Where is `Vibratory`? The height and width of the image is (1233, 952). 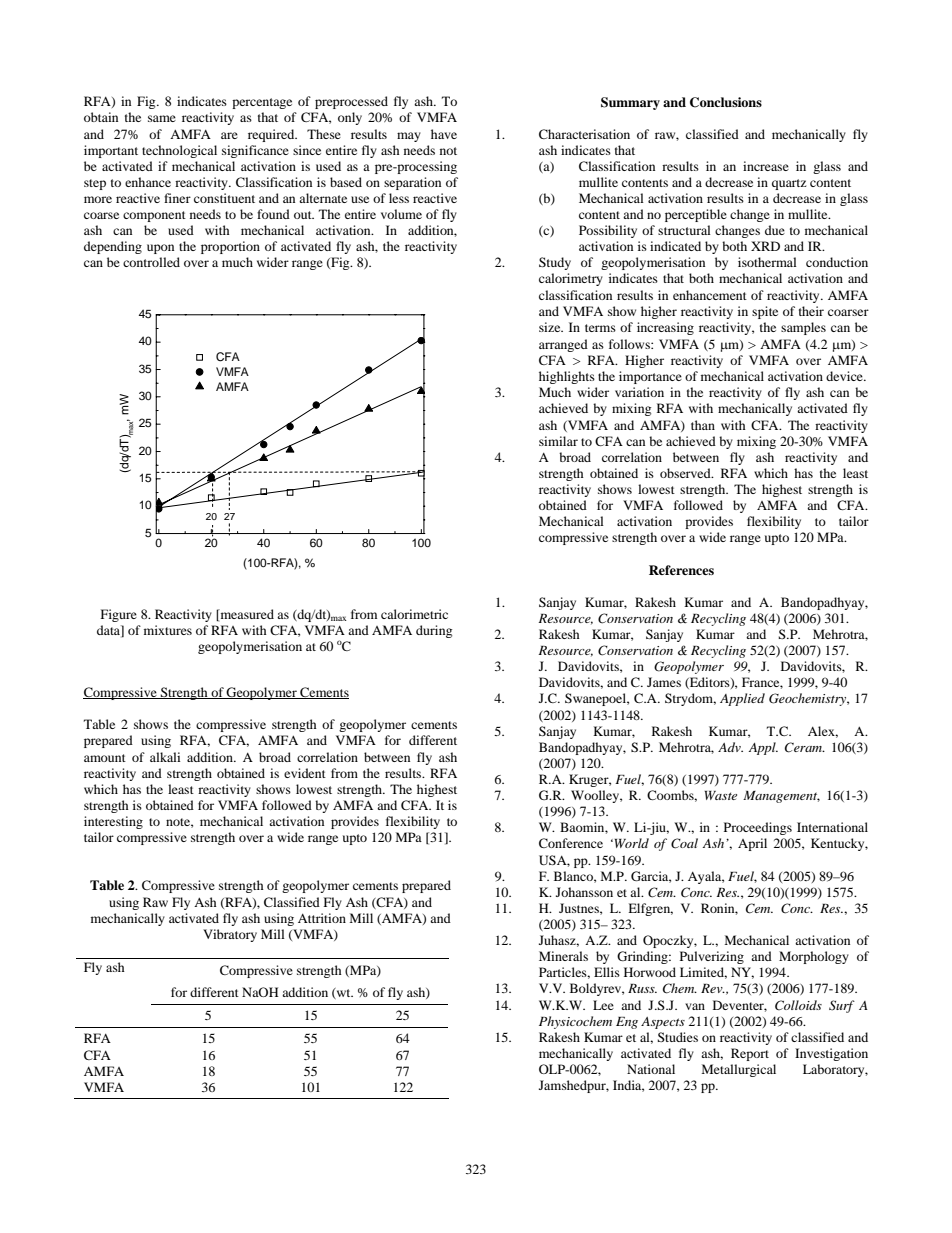
Vibratory is located at coordinates (230, 935).
